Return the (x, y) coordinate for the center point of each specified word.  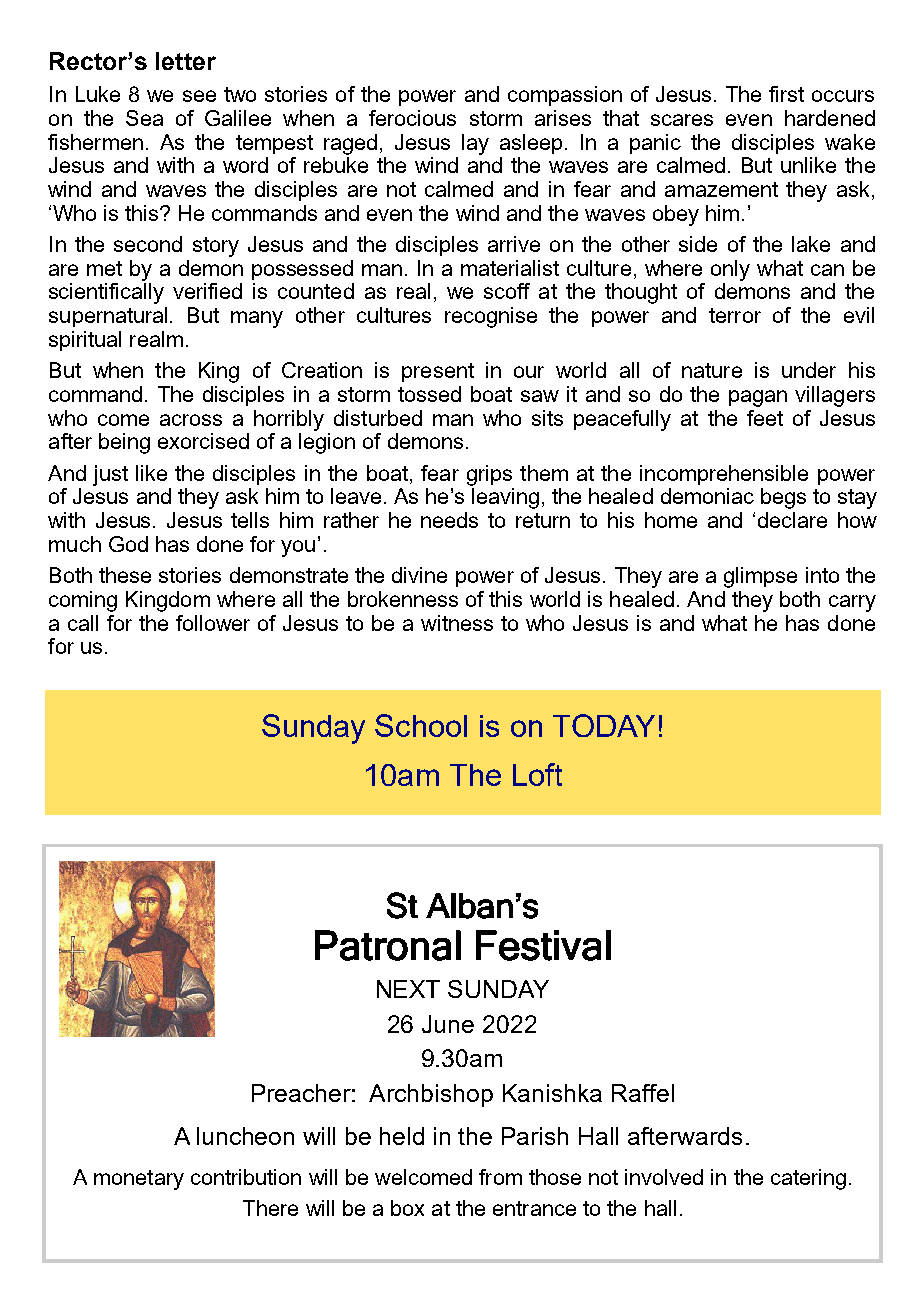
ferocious (412, 118)
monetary (139, 1180)
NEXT (408, 989)
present (438, 372)
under (809, 370)
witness (457, 623)
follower (213, 623)
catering (808, 1179)
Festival (543, 945)
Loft (537, 774)
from (500, 1177)
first (786, 94)
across (191, 420)
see (199, 96)
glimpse (760, 577)
